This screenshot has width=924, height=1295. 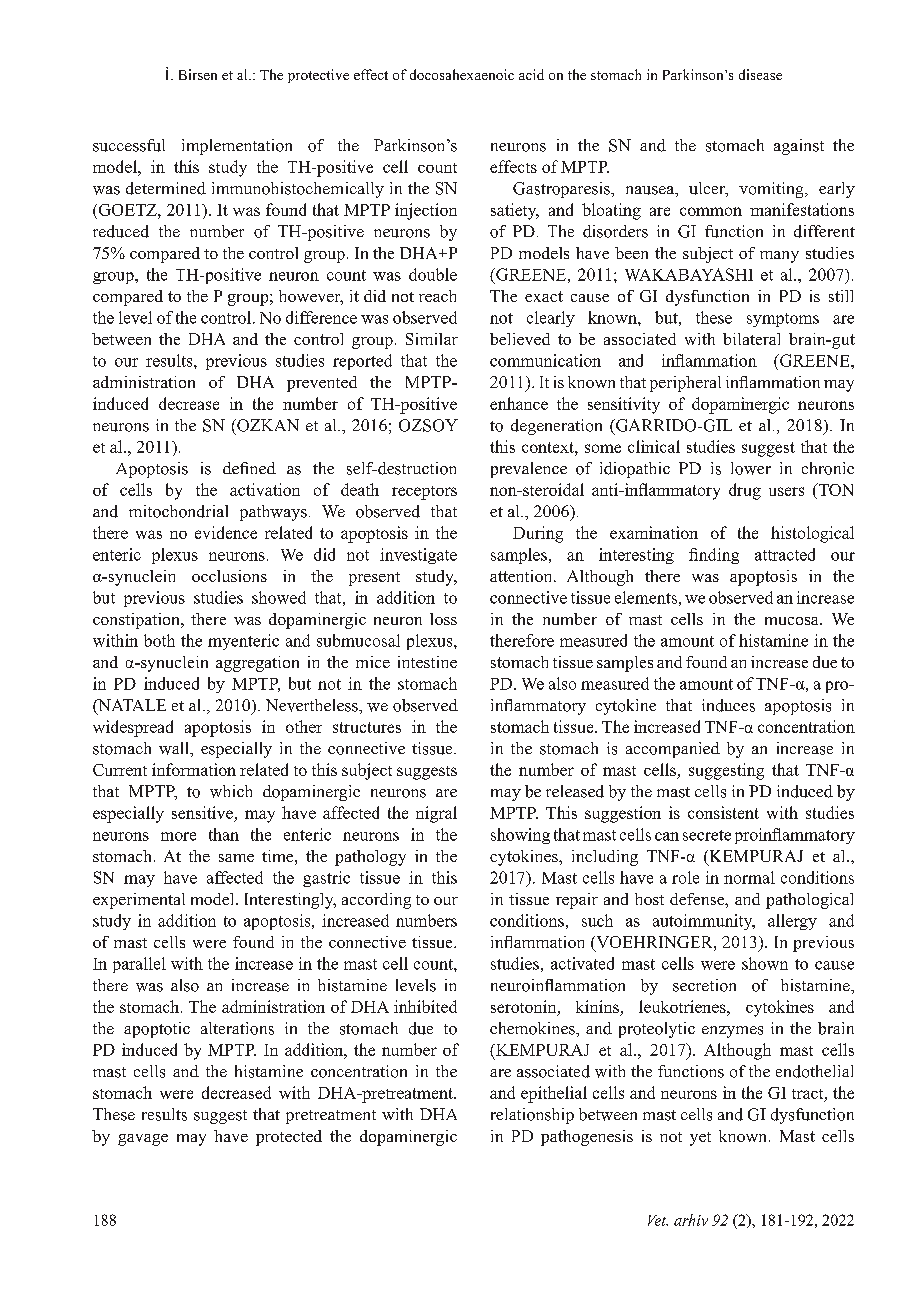 What do you see at coordinates (203, 814) in the screenshot?
I see `sensitive` at bounding box center [203, 814].
